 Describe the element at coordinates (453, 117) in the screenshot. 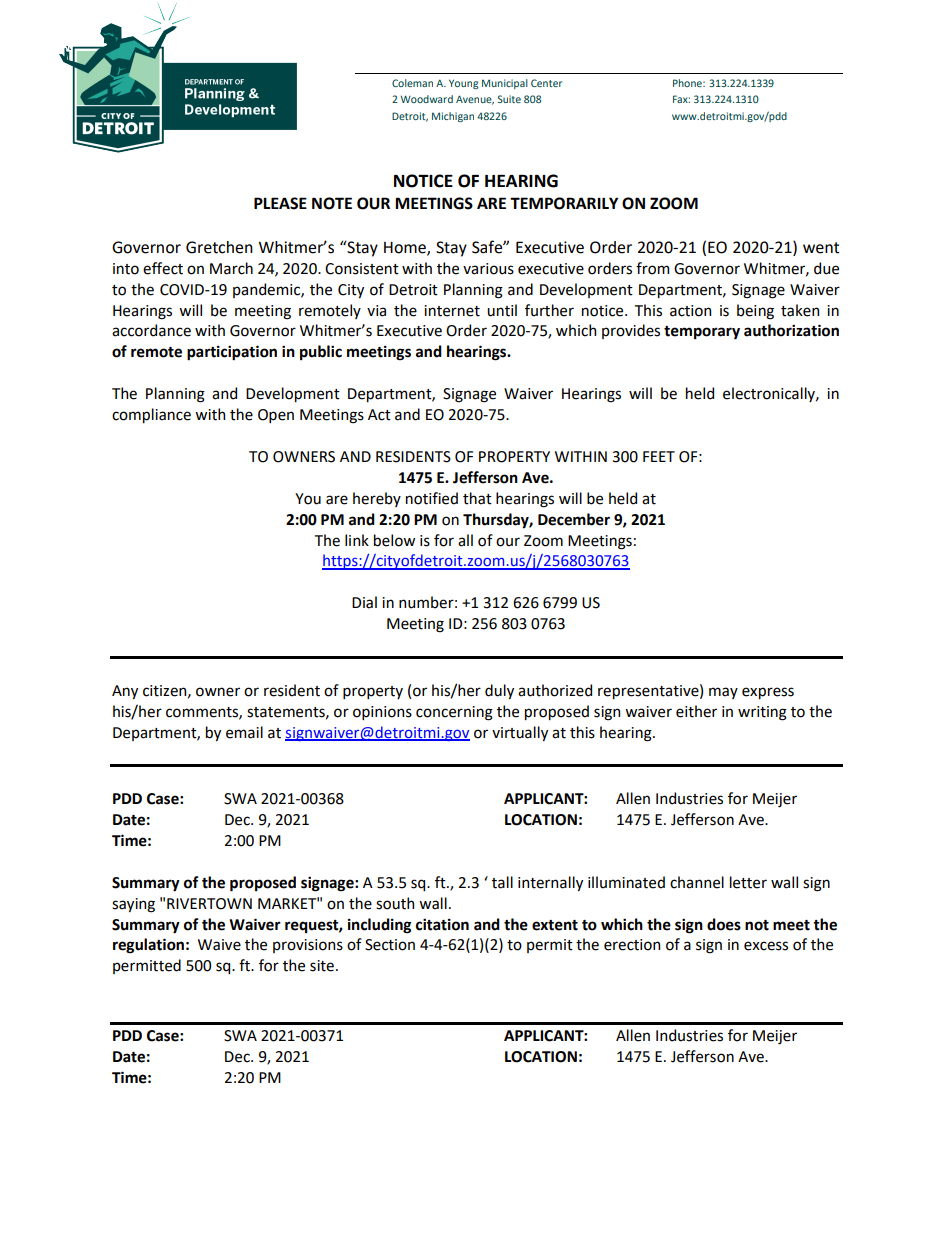

I see `Michigan` at that location.
